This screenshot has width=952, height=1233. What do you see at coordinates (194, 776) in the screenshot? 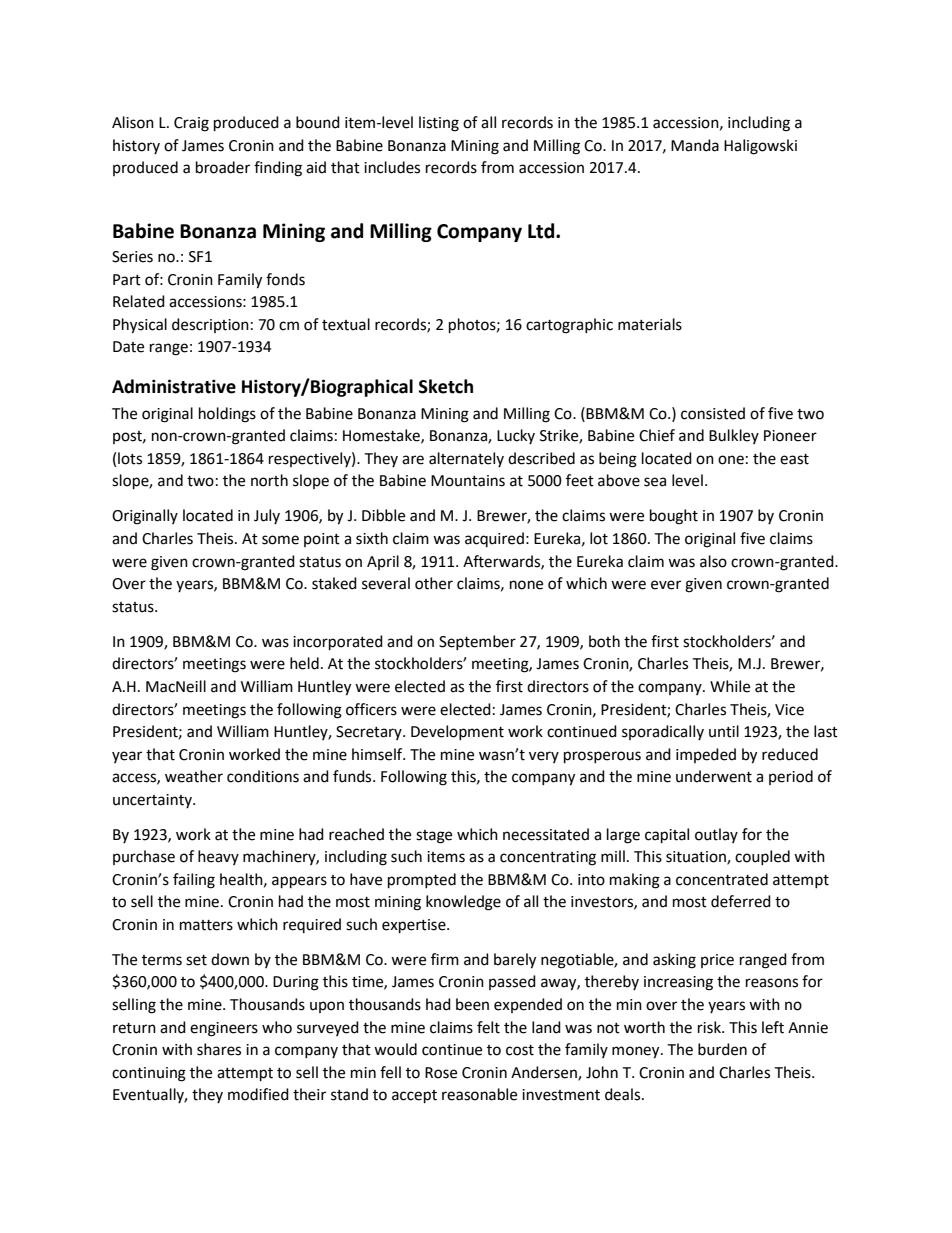
I see `weather` at bounding box center [194, 776].
